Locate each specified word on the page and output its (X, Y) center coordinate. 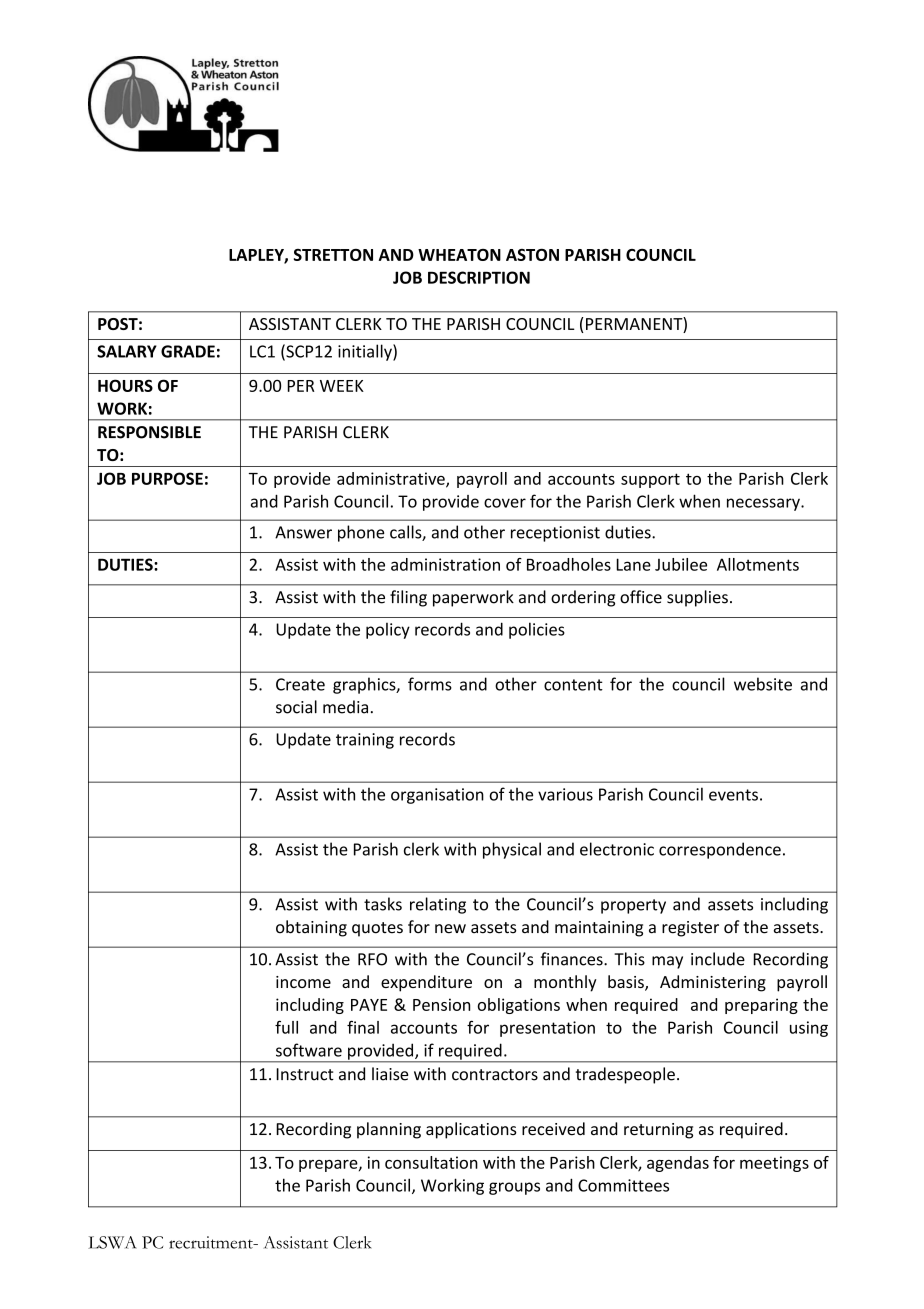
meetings (774, 1164)
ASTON (532, 255)
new (450, 929)
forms (430, 684)
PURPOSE (167, 478)
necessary (764, 504)
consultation (431, 1162)
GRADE (188, 351)
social (296, 707)
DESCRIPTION (479, 277)
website (763, 684)
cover (505, 503)
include (718, 959)
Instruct (305, 1074)
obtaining (311, 928)
